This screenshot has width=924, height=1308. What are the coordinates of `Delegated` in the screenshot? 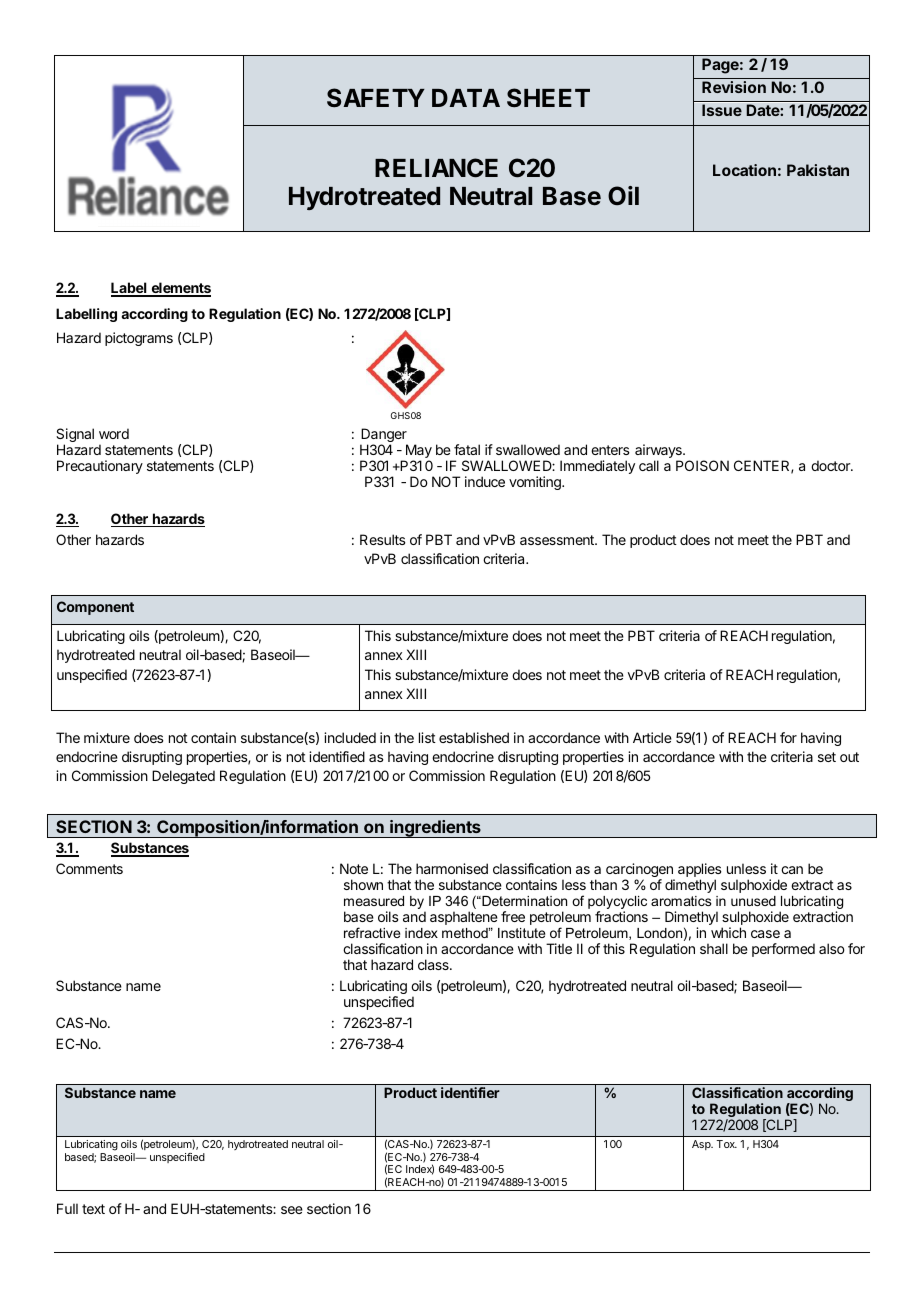 It's located at (183, 777).
